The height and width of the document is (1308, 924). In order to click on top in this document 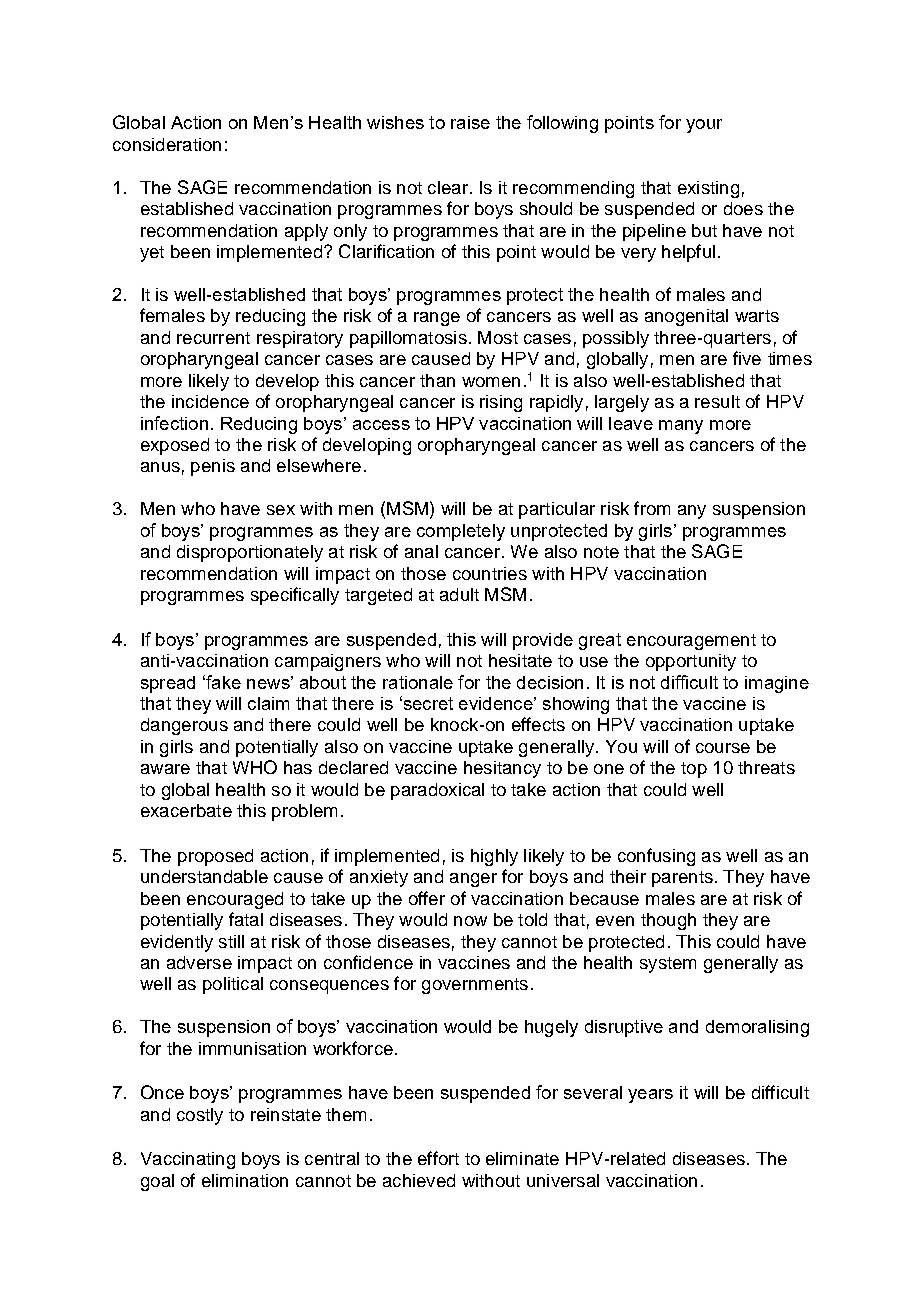, I will do `click(694, 770)`.
